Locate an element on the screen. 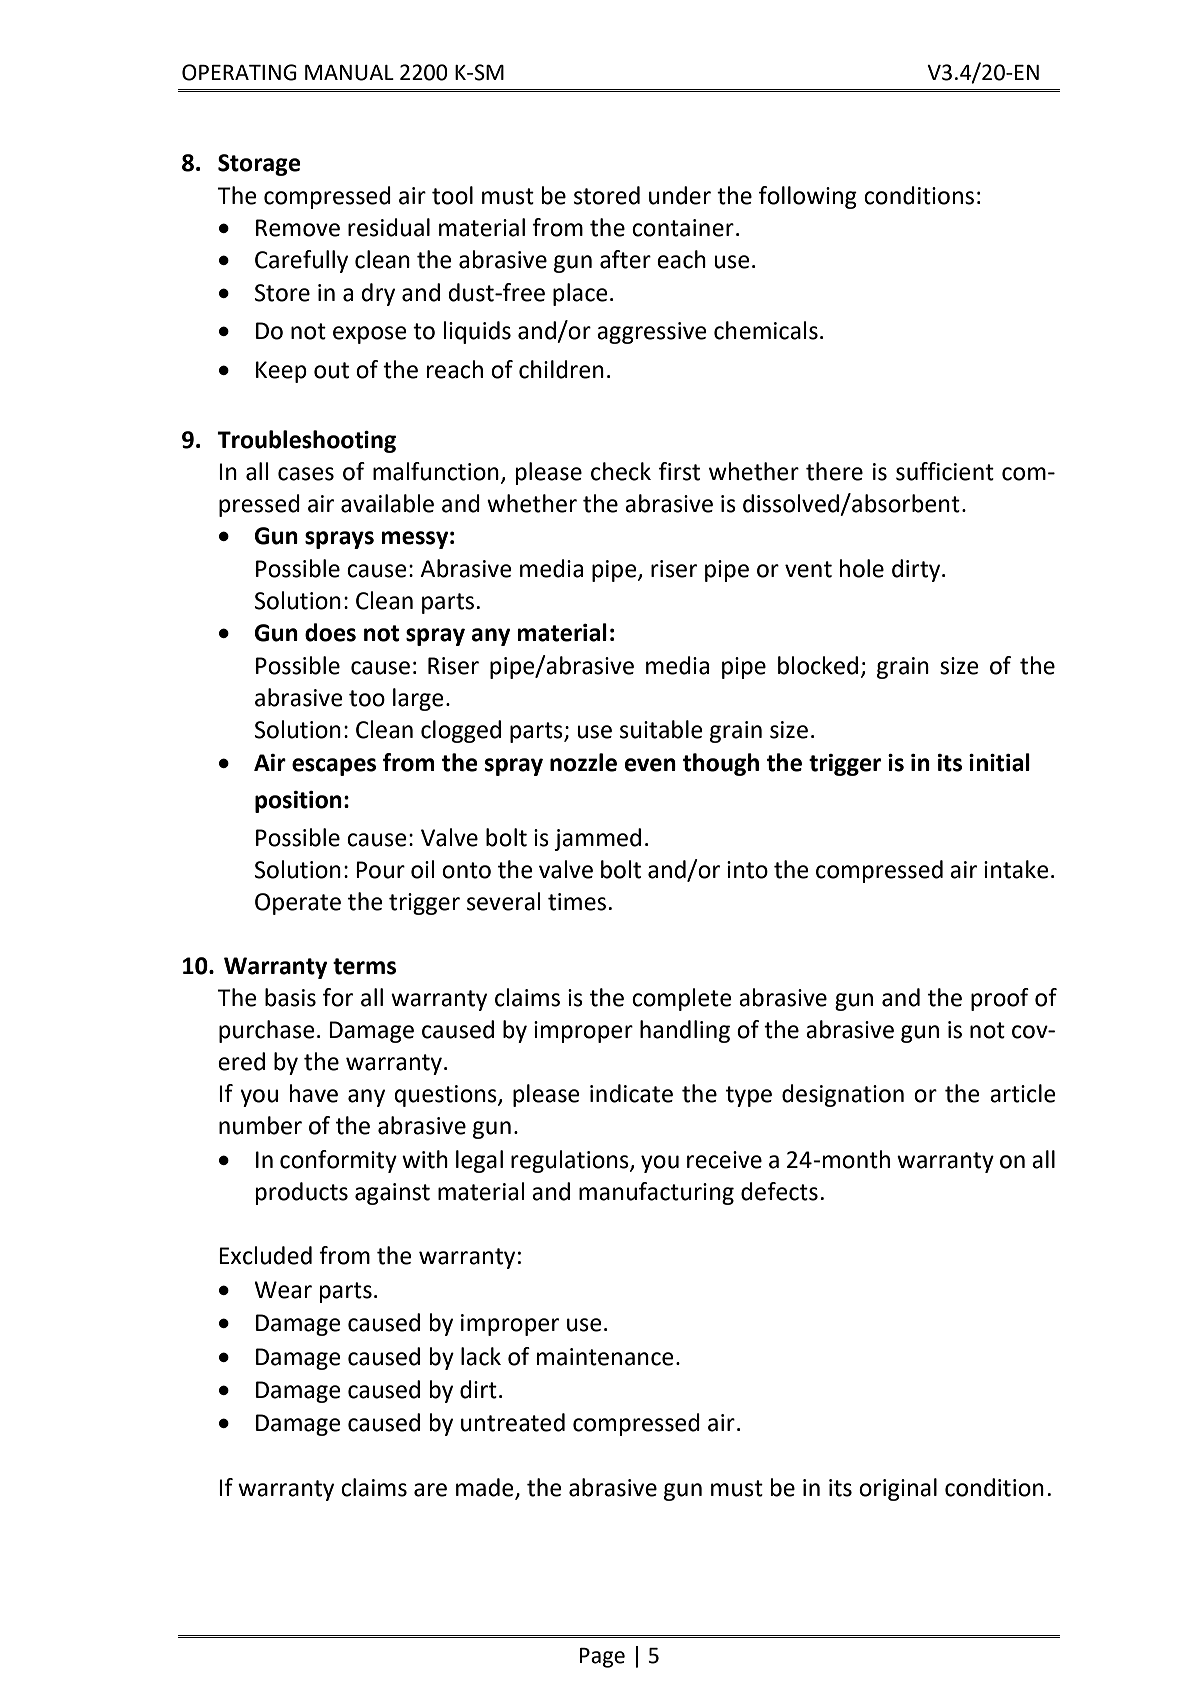 Image resolution: width=1202 pixels, height=1700 pixels. does is located at coordinates (330, 632).
